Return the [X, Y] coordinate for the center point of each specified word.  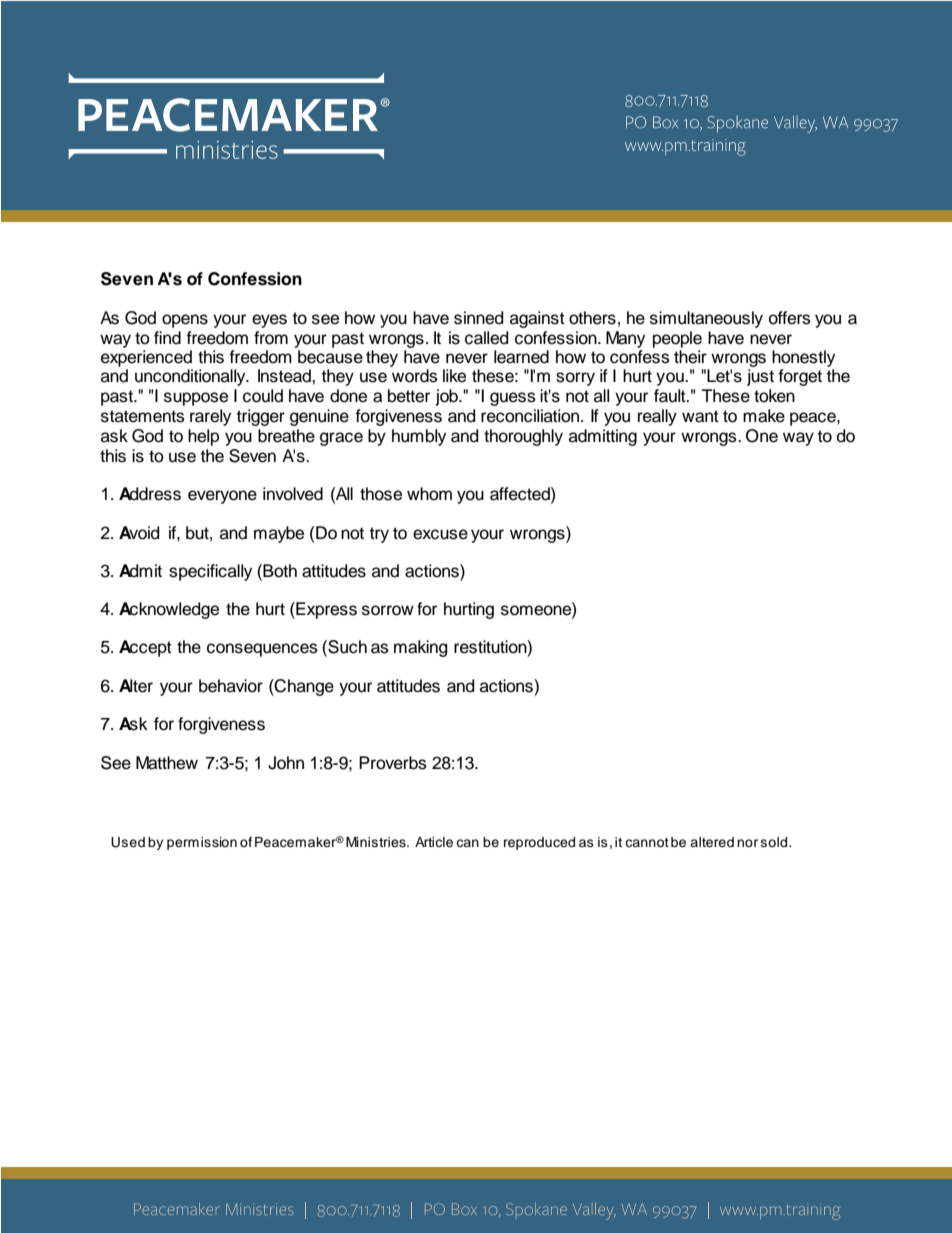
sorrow [388, 610]
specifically [210, 572]
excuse [440, 534]
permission [202, 843]
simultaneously [706, 319]
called [486, 338]
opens [185, 321]
